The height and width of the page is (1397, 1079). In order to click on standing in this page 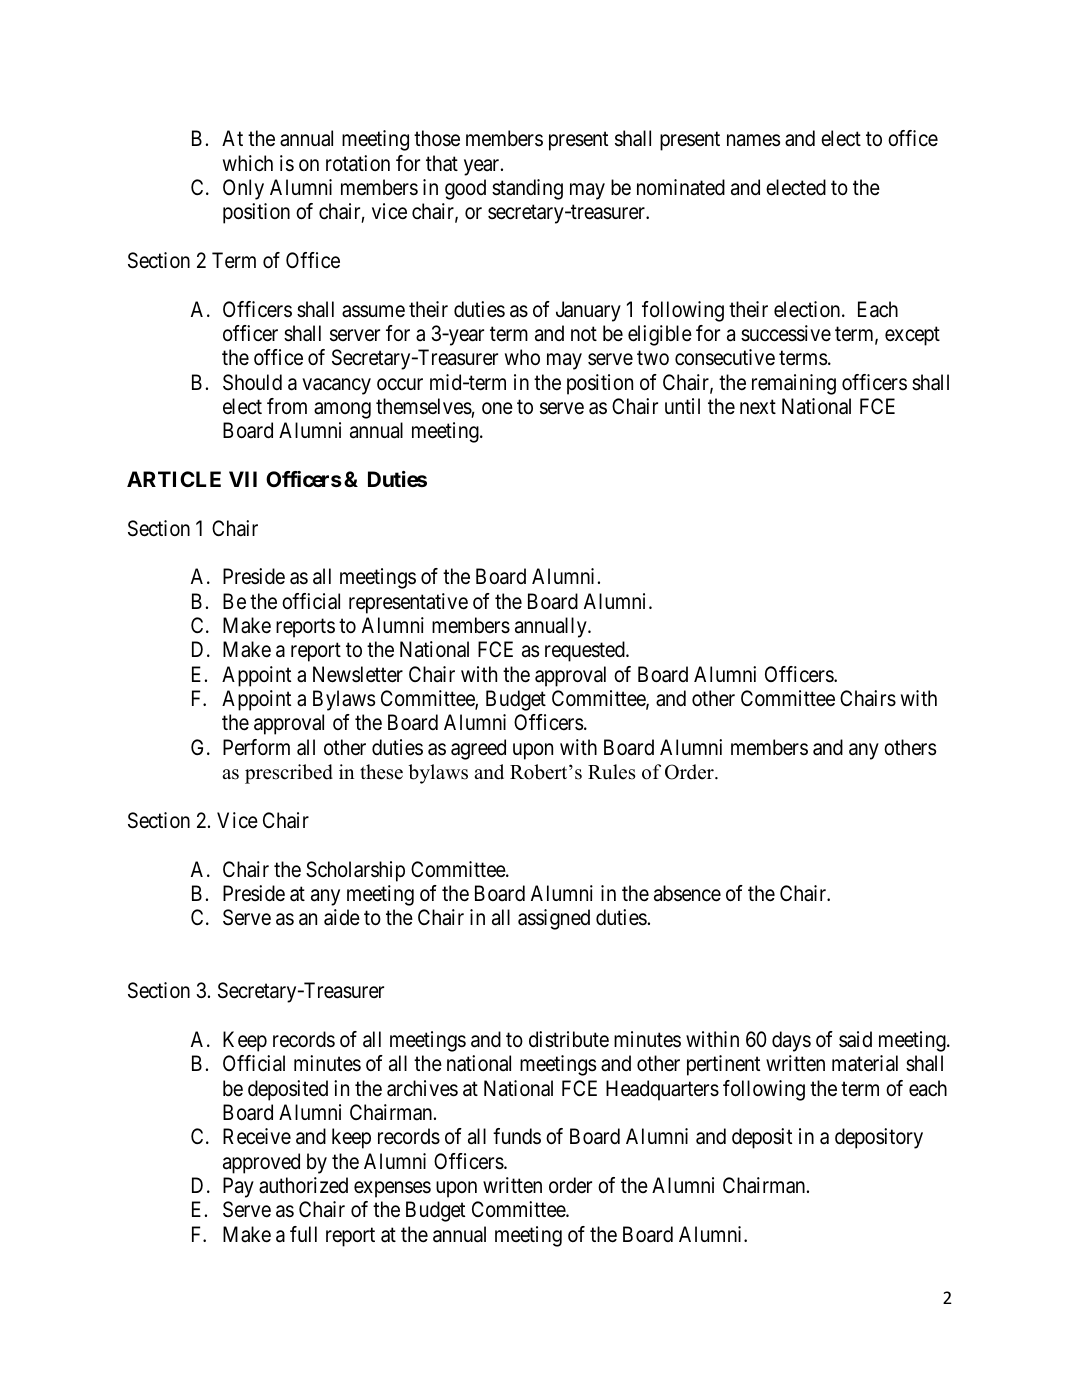, I will do `click(527, 189)`.
